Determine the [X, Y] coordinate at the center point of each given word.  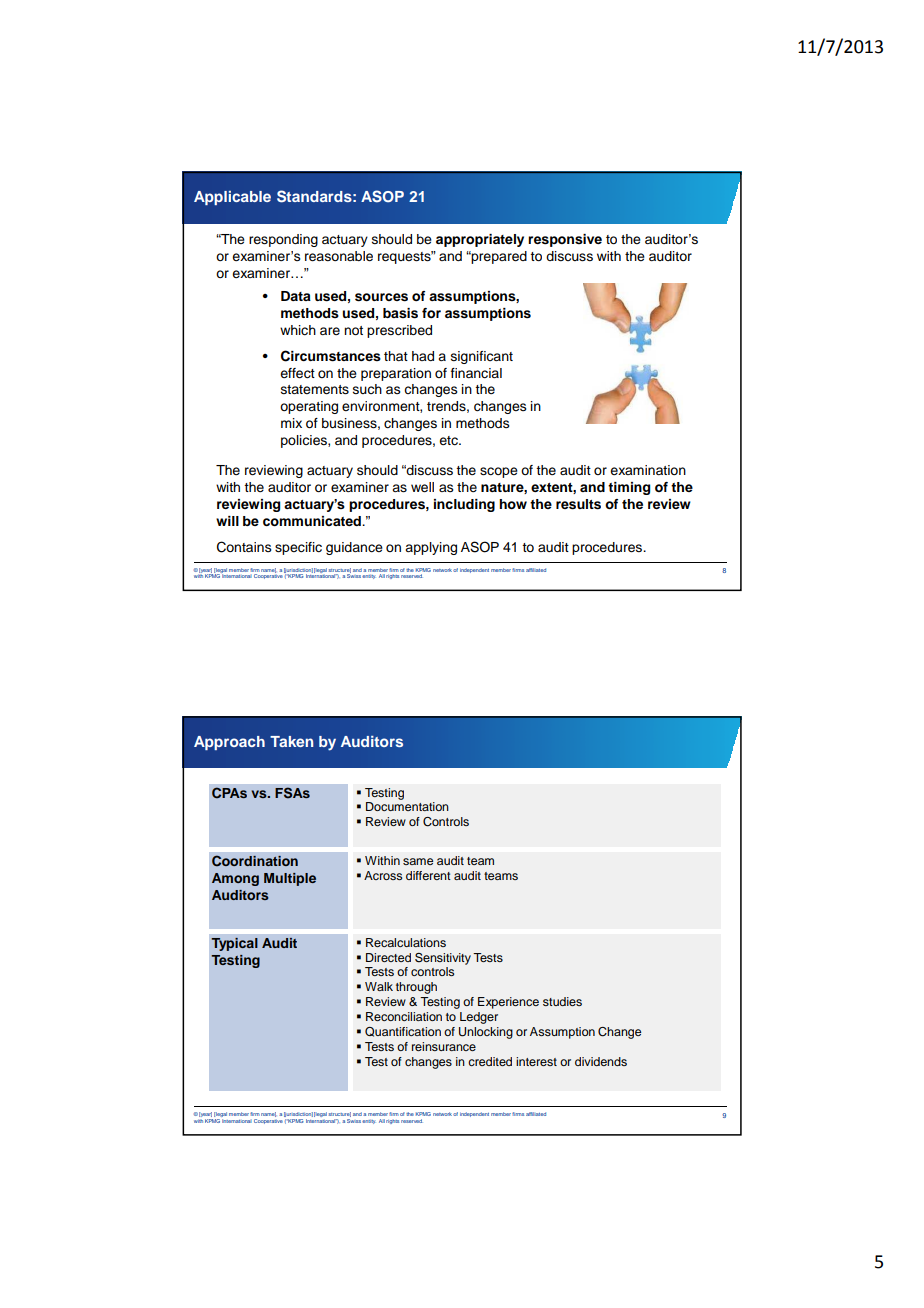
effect [297, 373]
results [578, 504]
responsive [565, 240]
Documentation [407, 806]
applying [431, 548]
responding [283, 240]
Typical [234, 944]
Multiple [290, 879]
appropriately [480, 240]
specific [298, 548]
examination [648, 470]
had [423, 356]
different [428, 875]
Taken [291, 741]
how [513, 504]
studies [562, 1001]
